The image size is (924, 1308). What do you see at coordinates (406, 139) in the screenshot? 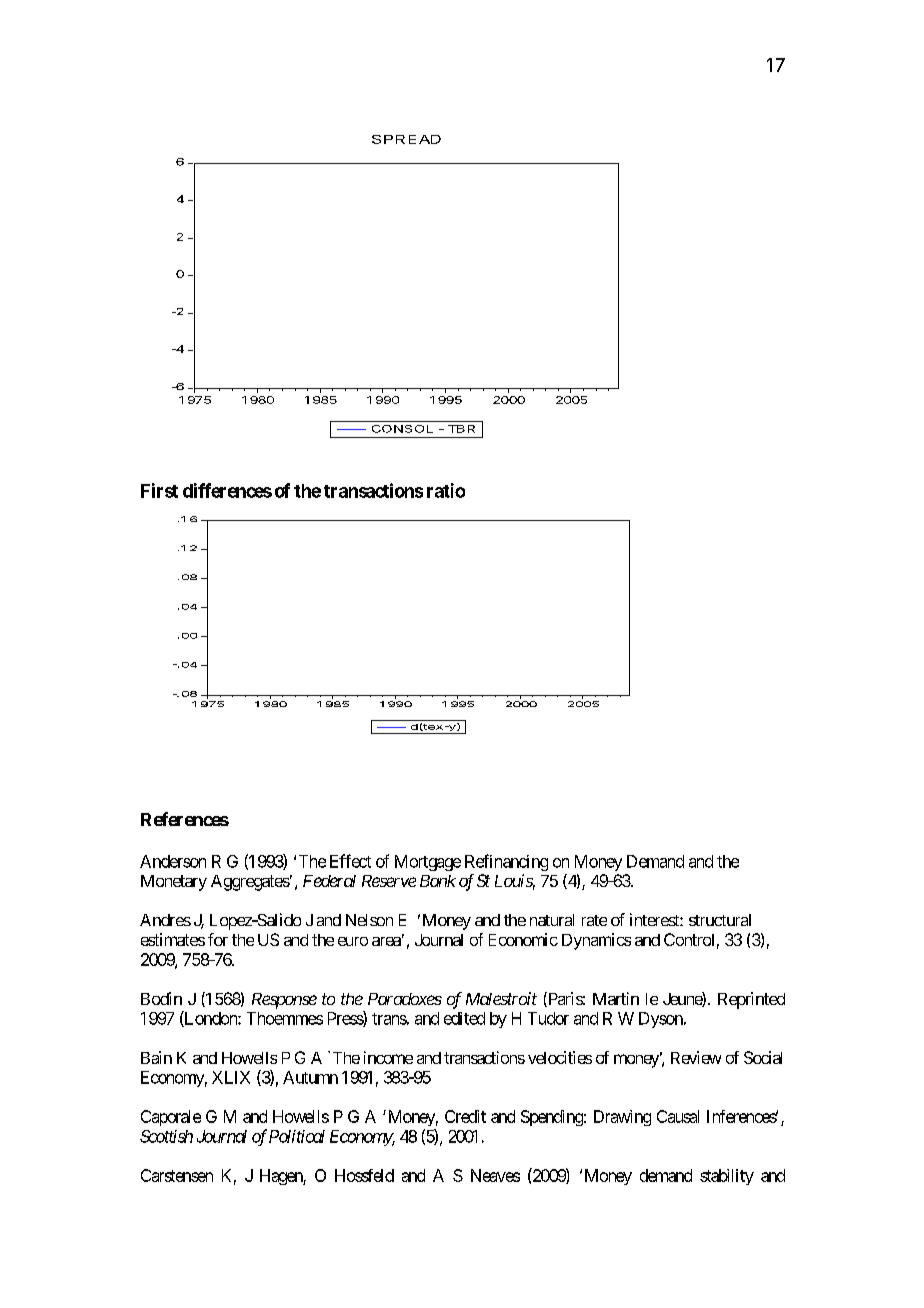
I see `SPREAD` at bounding box center [406, 139].
